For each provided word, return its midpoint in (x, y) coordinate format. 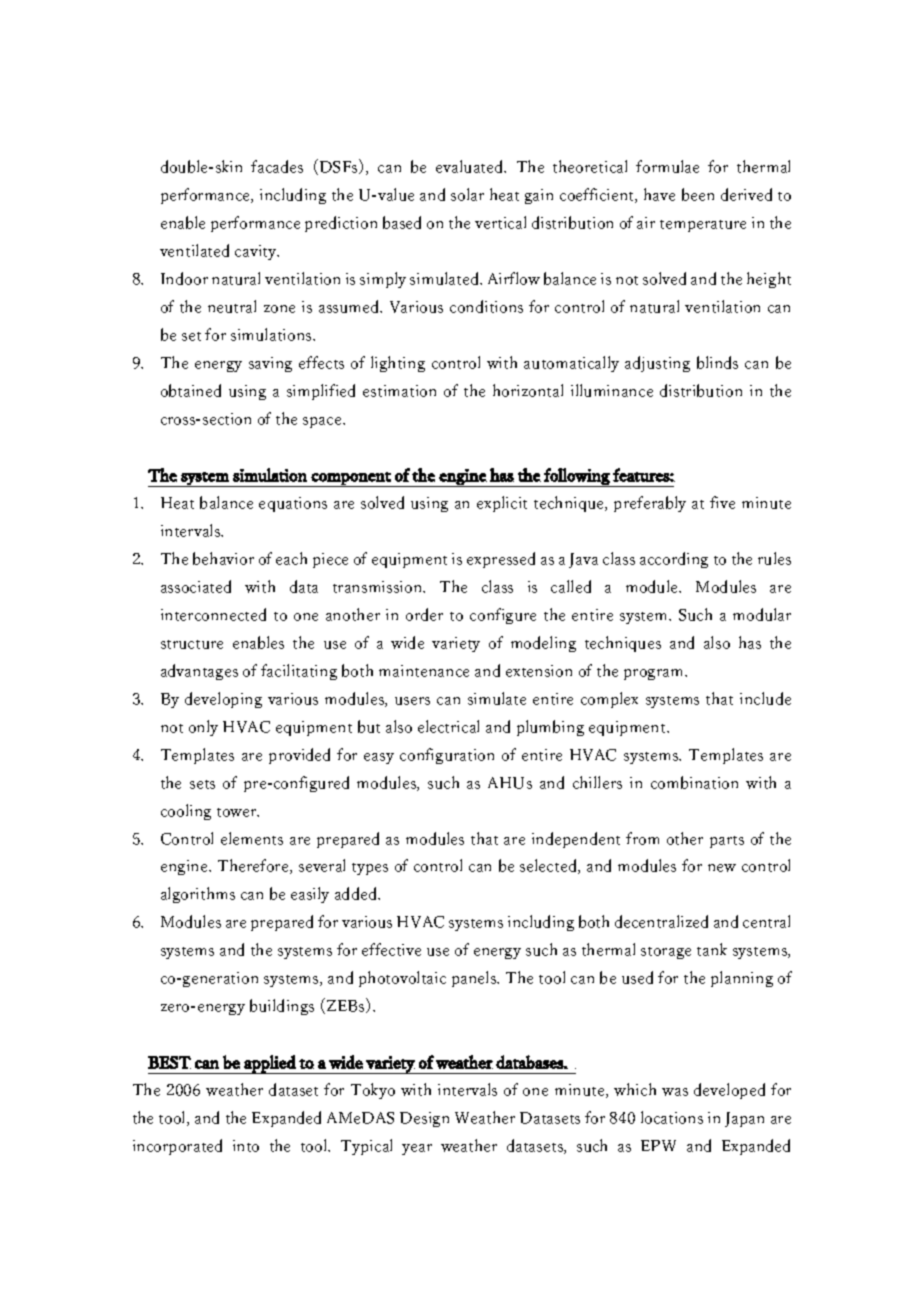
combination (694, 782)
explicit (502, 504)
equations (293, 504)
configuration (447, 756)
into (246, 1146)
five (722, 502)
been (698, 194)
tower (238, 812)
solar (467, 194)
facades (277, 166)
